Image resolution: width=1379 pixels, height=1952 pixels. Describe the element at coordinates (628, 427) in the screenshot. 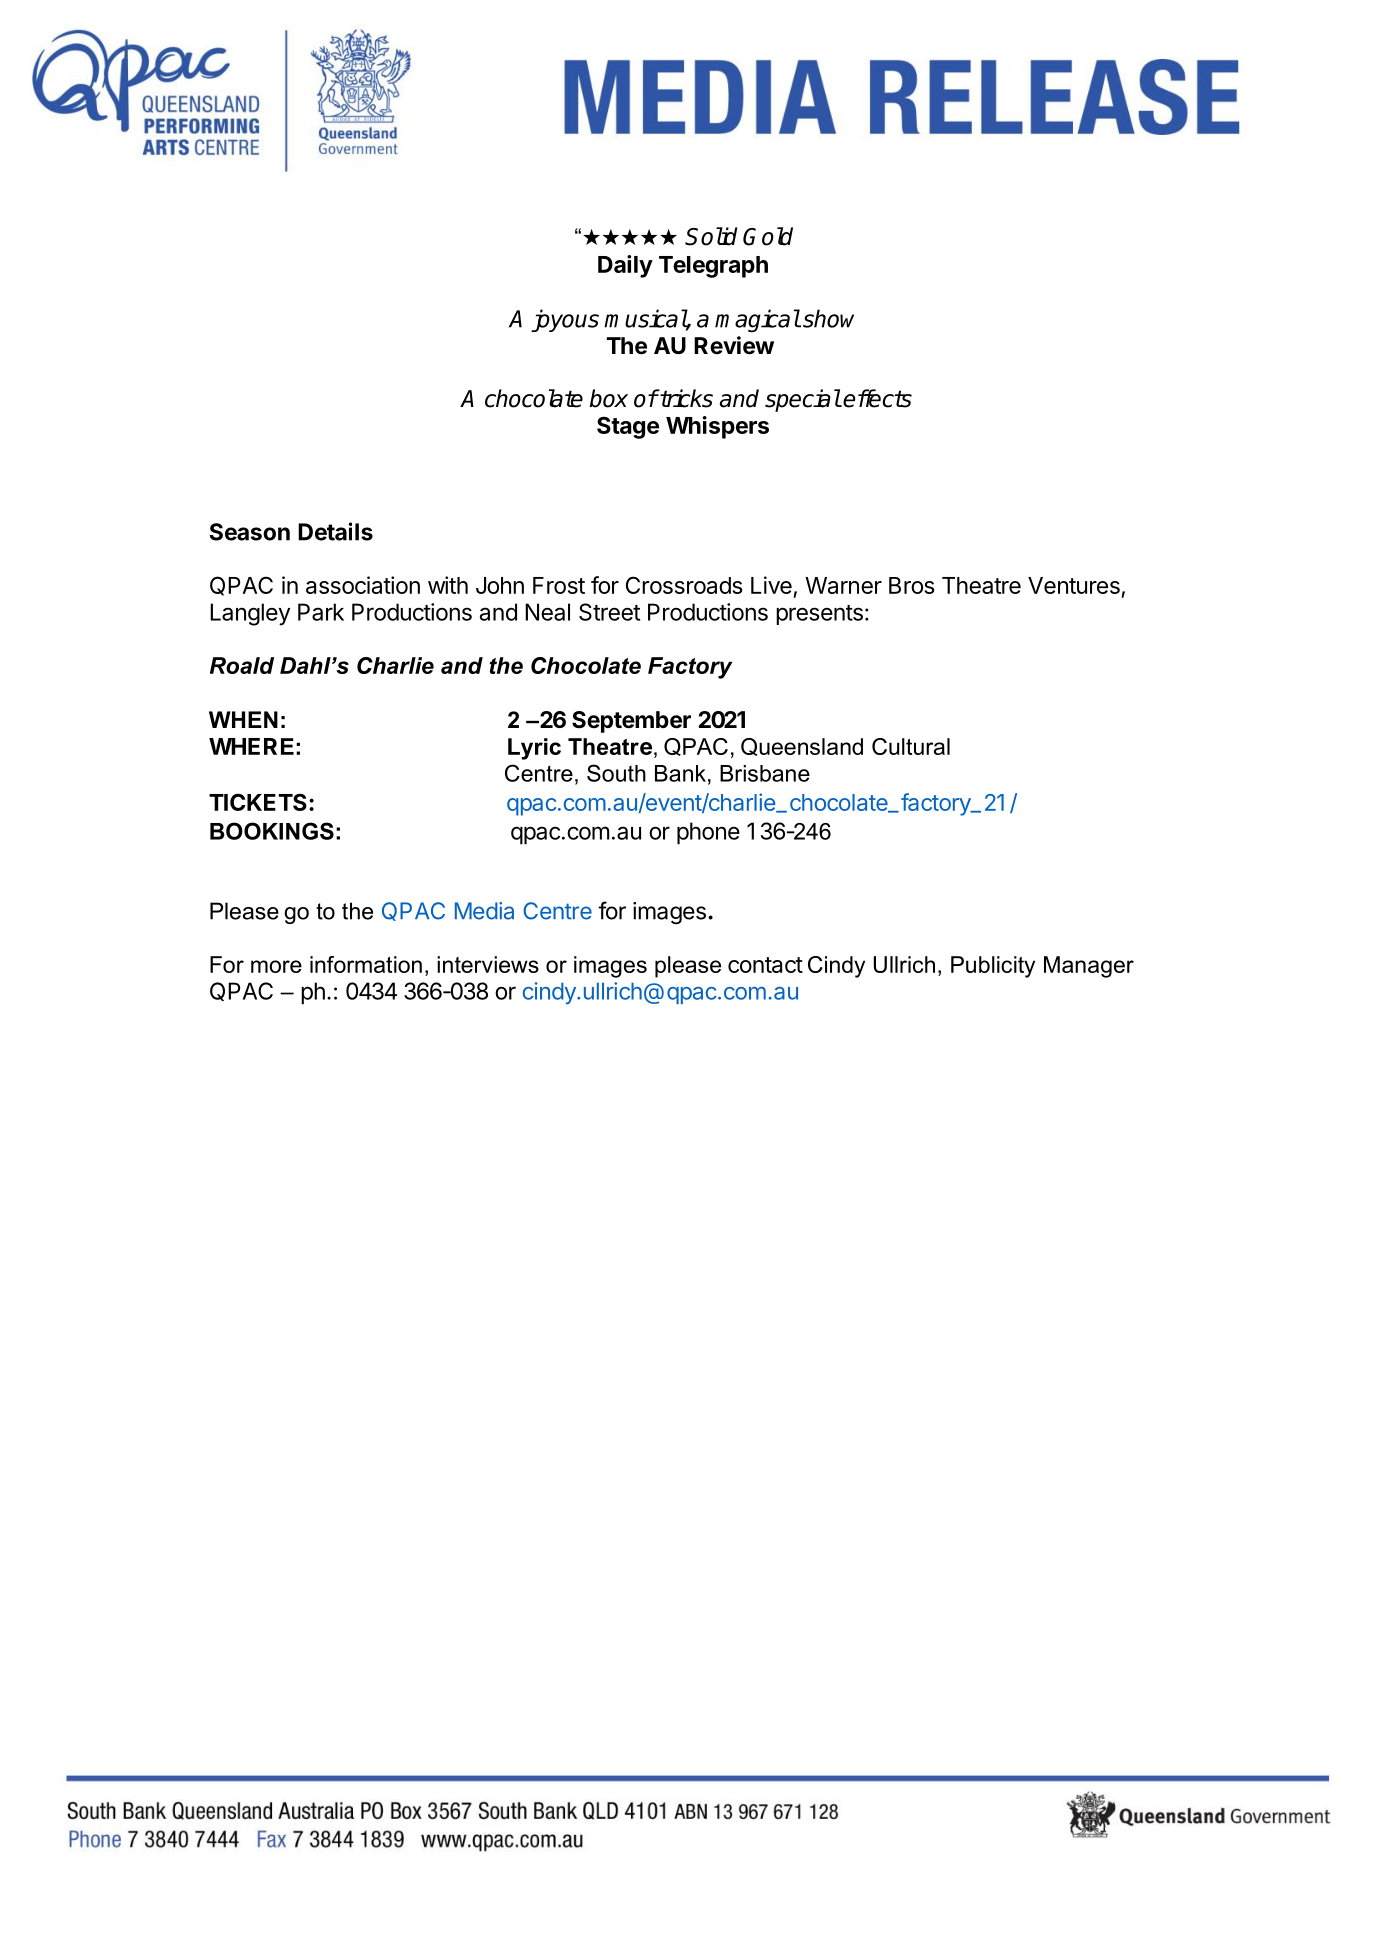

I see `Stage` at that location.
